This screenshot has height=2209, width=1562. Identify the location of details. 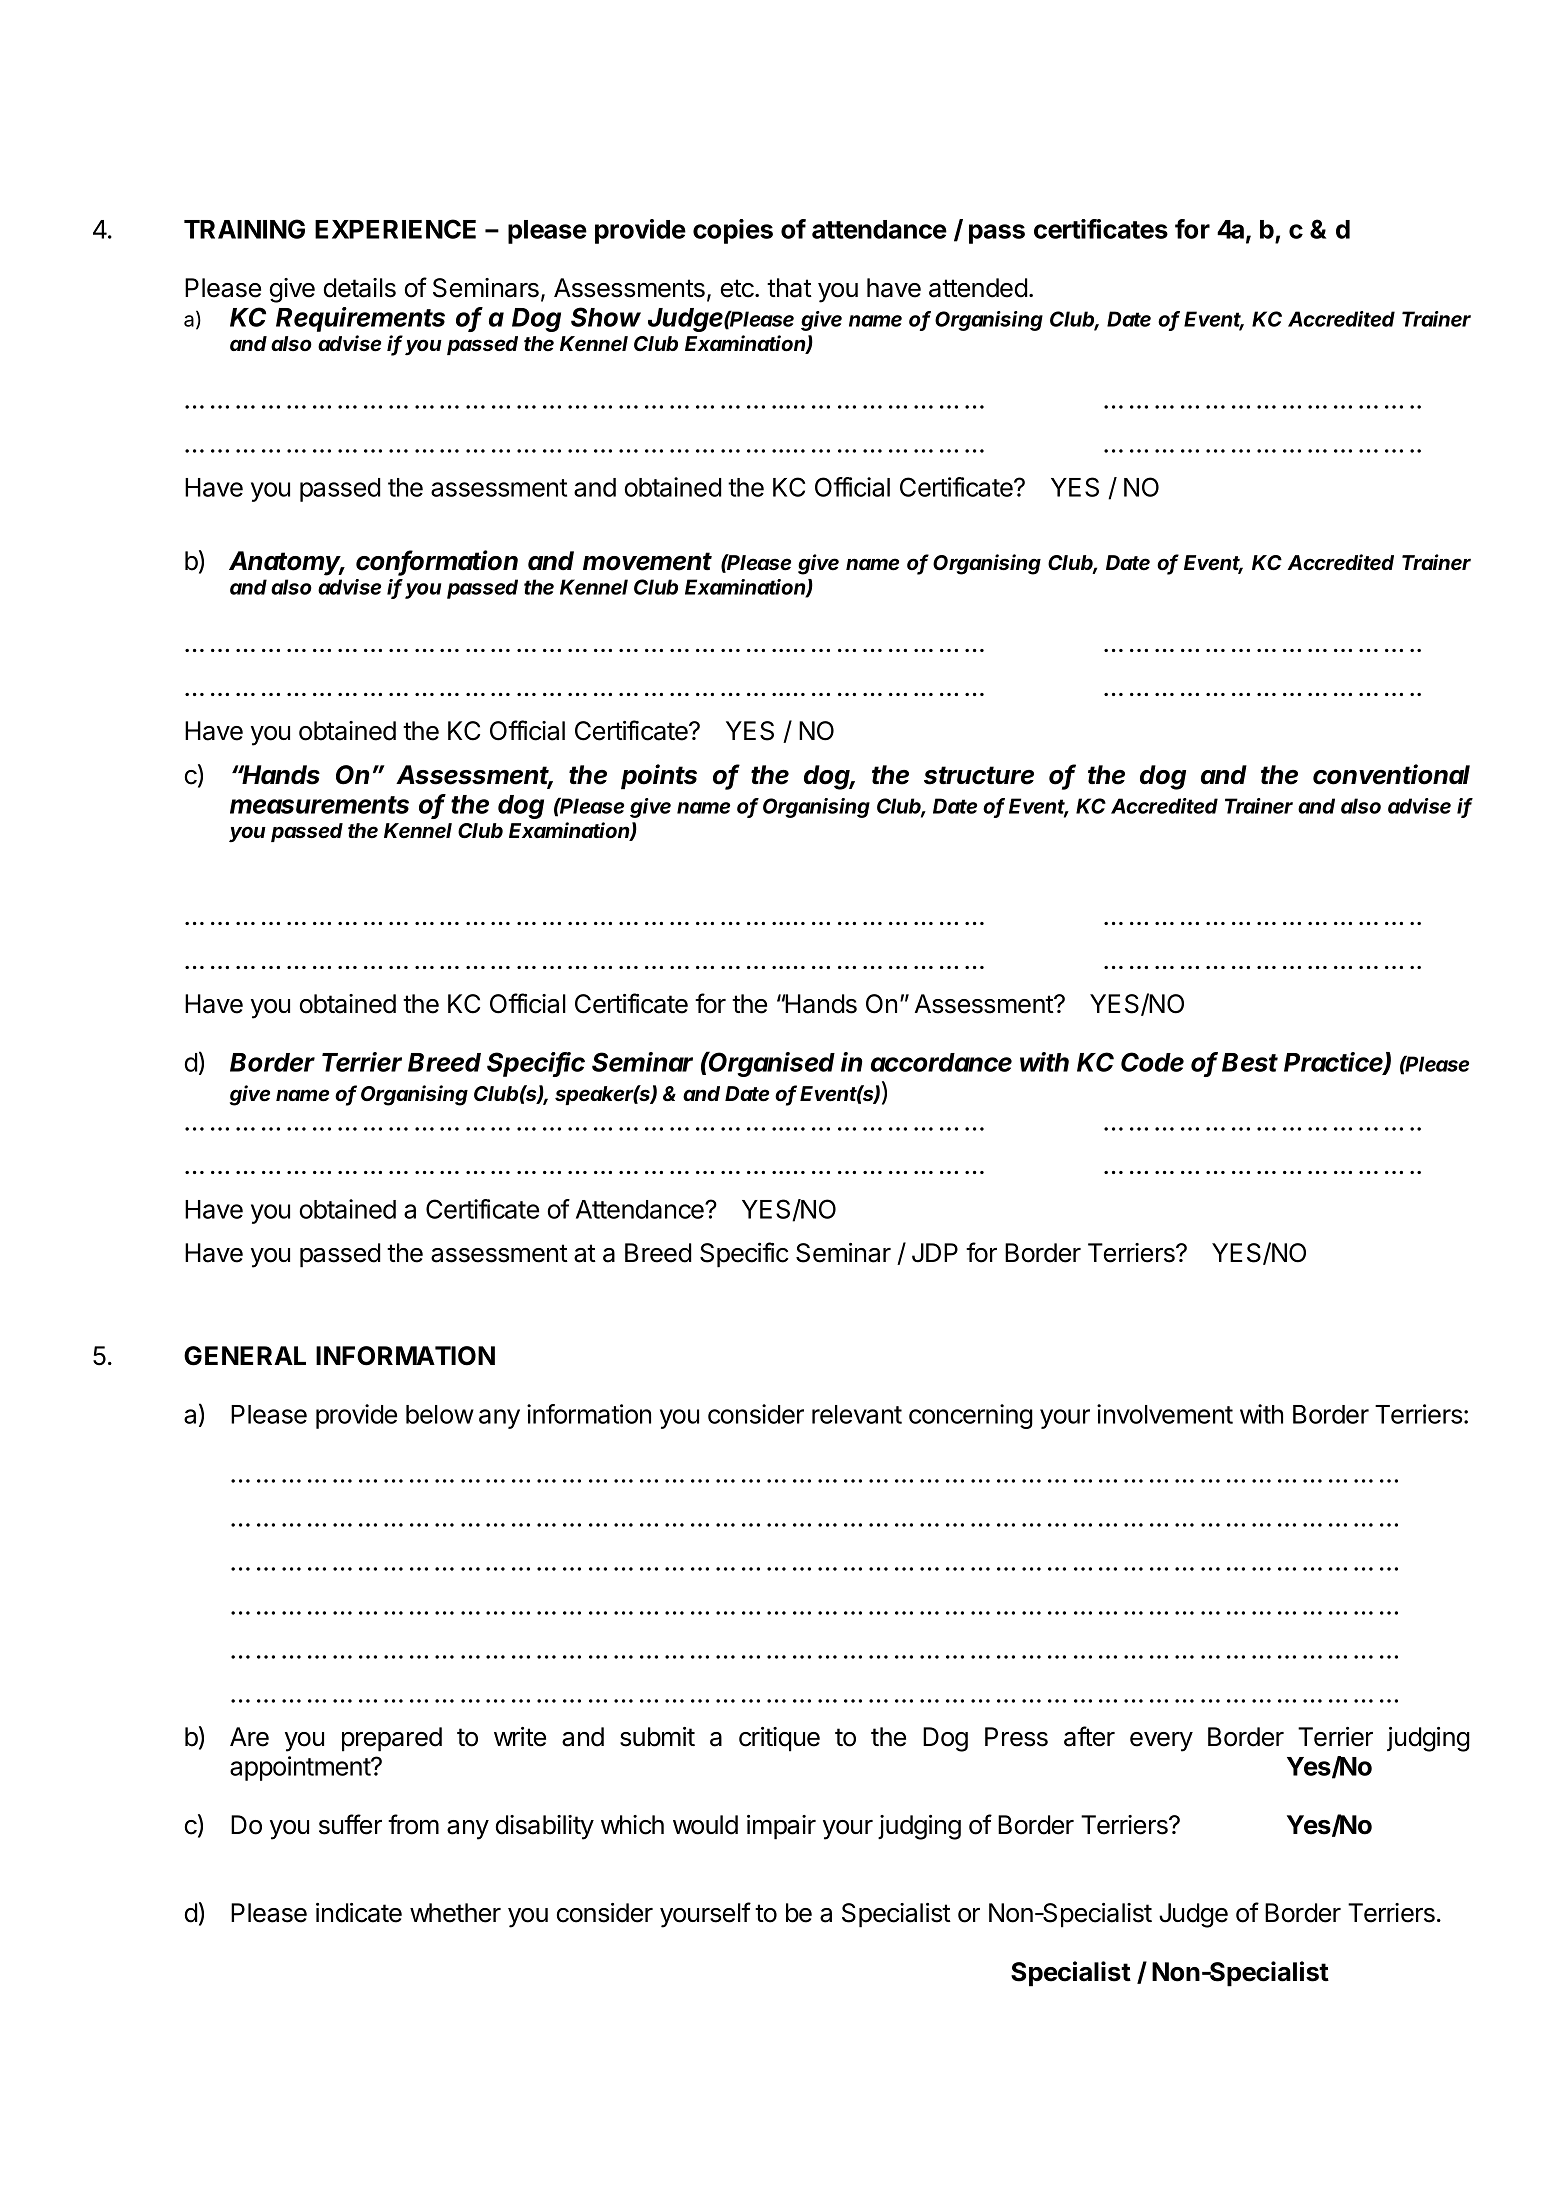
(360, 288).
